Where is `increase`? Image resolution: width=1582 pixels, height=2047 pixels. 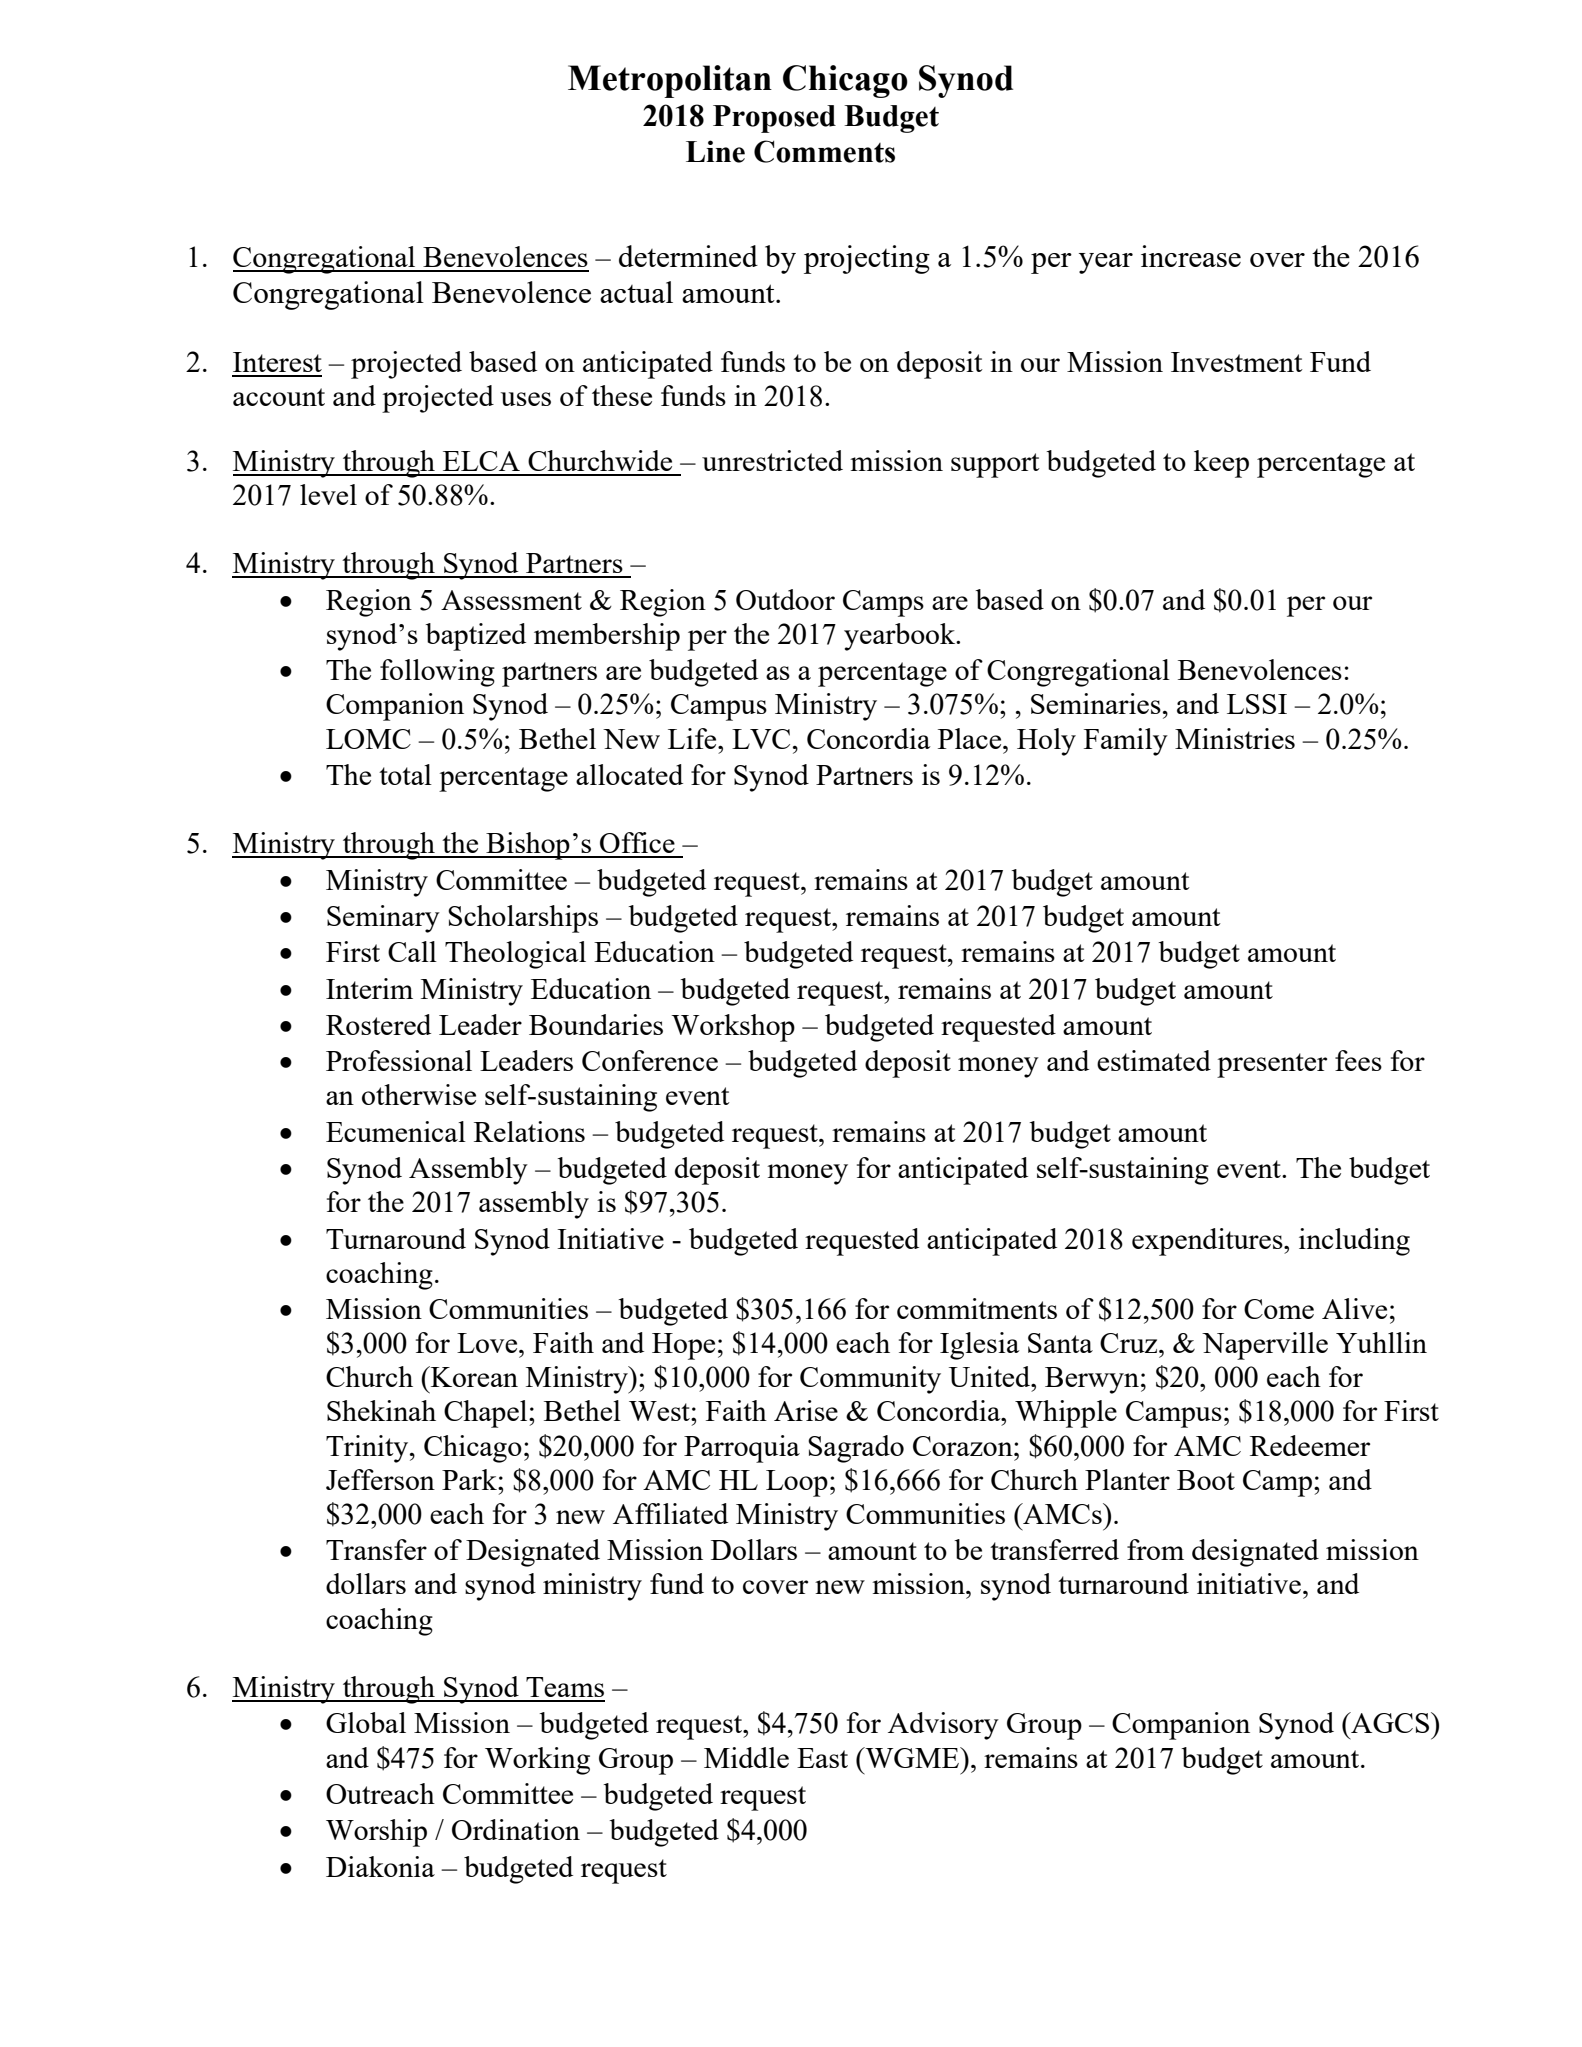 increase is located at coordinates (1191, 256).
